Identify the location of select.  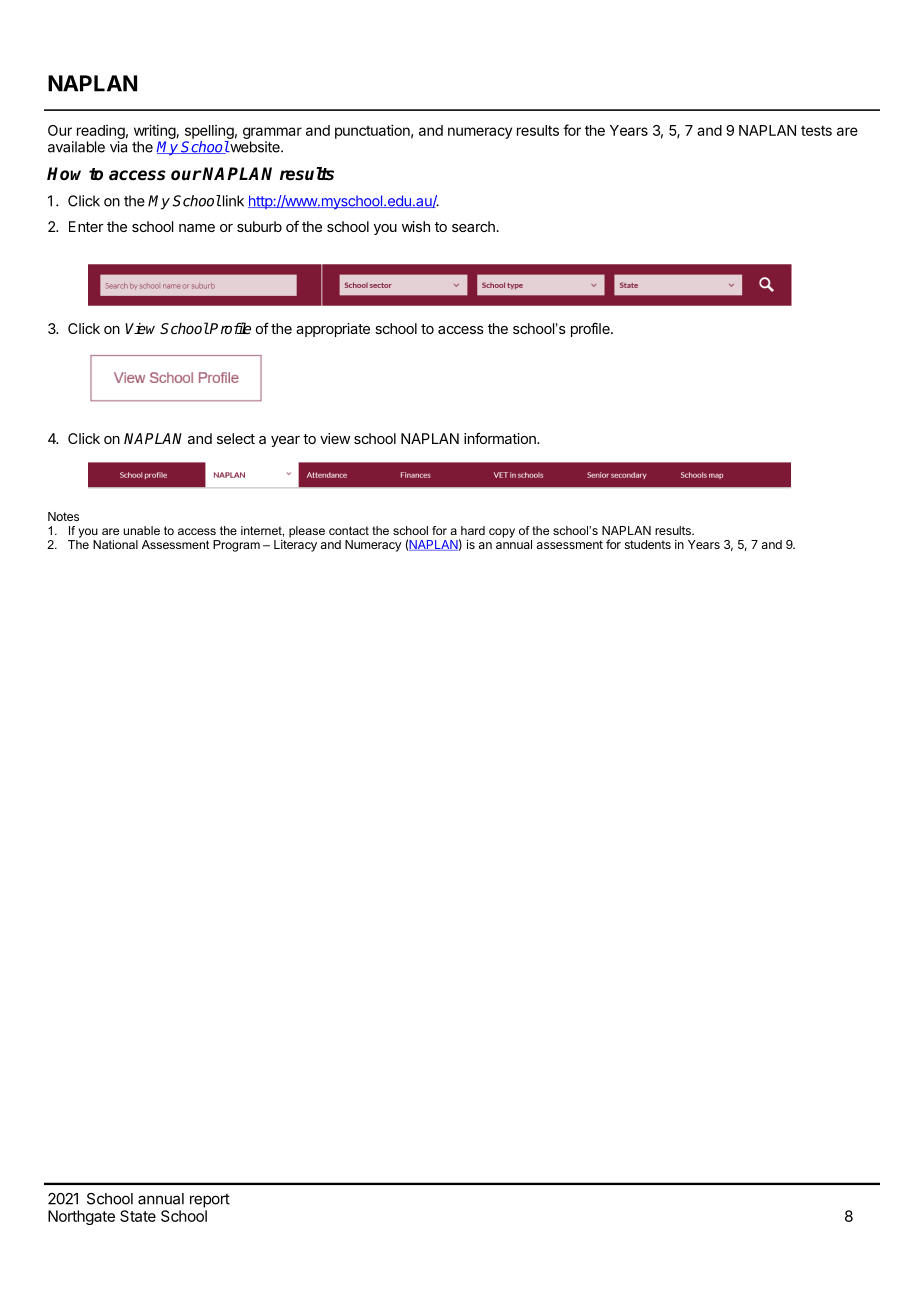
(236, 438).
